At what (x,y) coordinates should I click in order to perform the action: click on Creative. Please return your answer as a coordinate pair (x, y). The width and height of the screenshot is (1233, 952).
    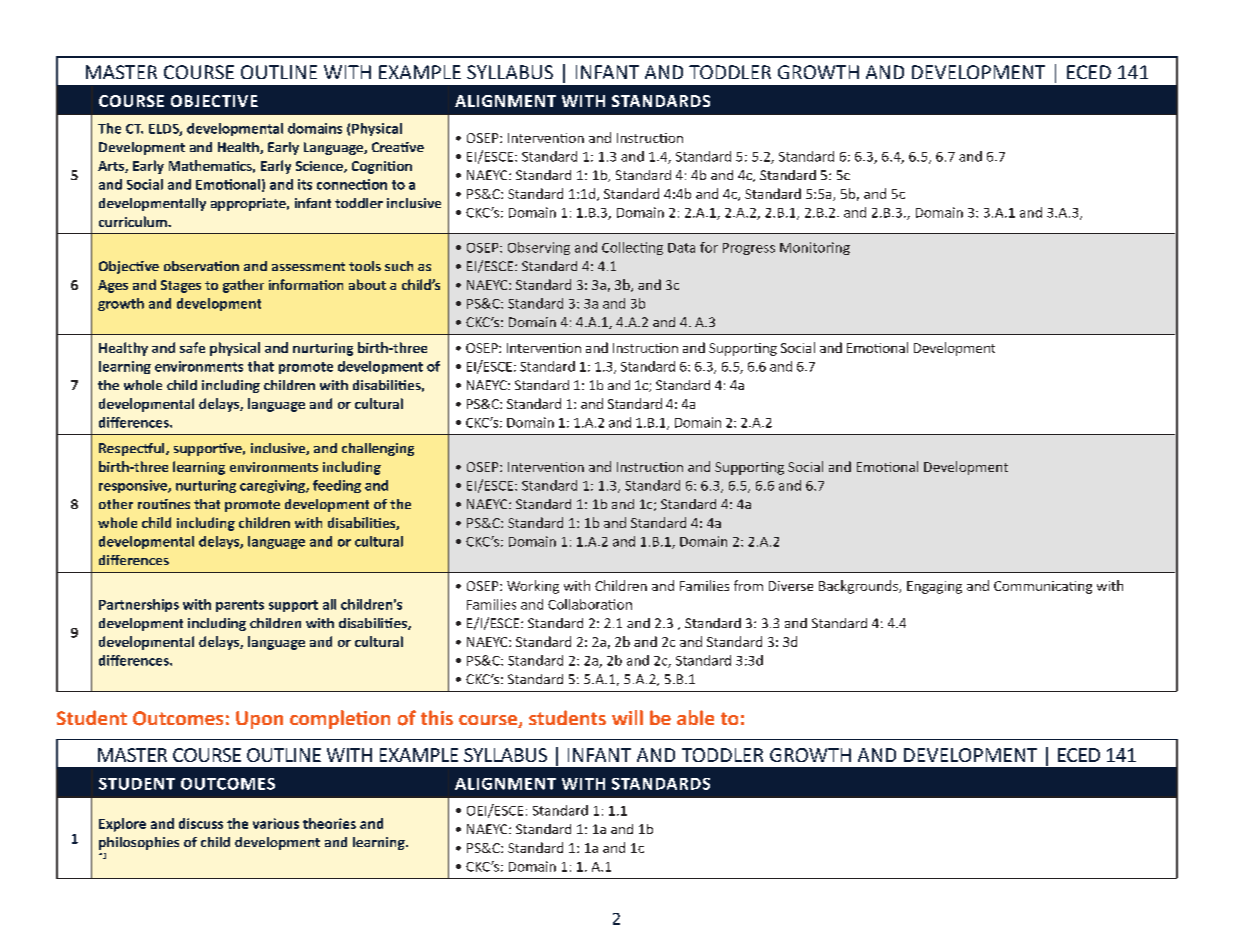
    Looking at the image, I should click on (398, 147).
